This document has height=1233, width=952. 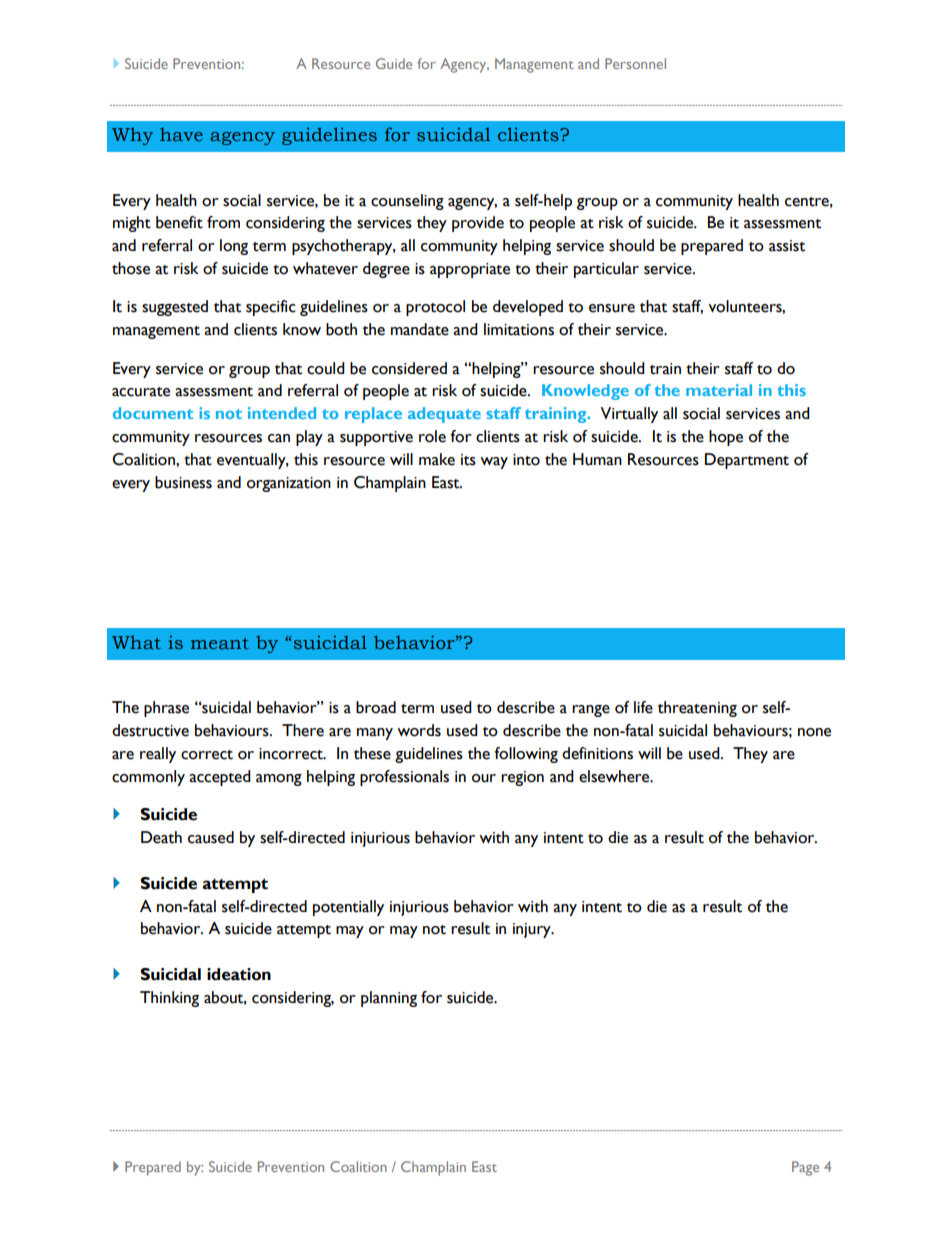 What do you see at coordinates (805, 1168) in the document?
I see `Page` at bounding box center [805, 1168].
